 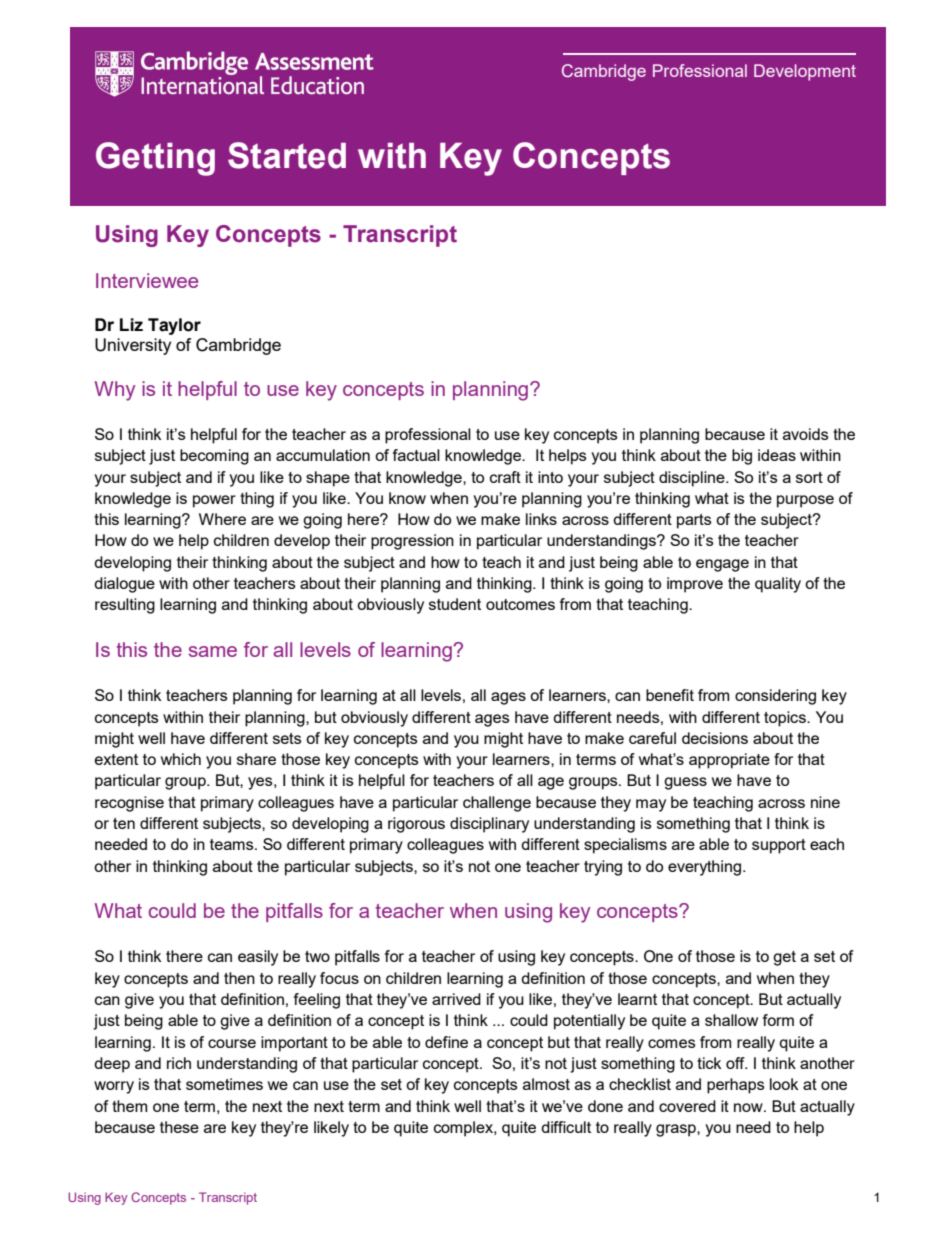 What do you see at coordinates (287, 155) in the screenshot?
I see `Started` at bounding box center [287, 155].
